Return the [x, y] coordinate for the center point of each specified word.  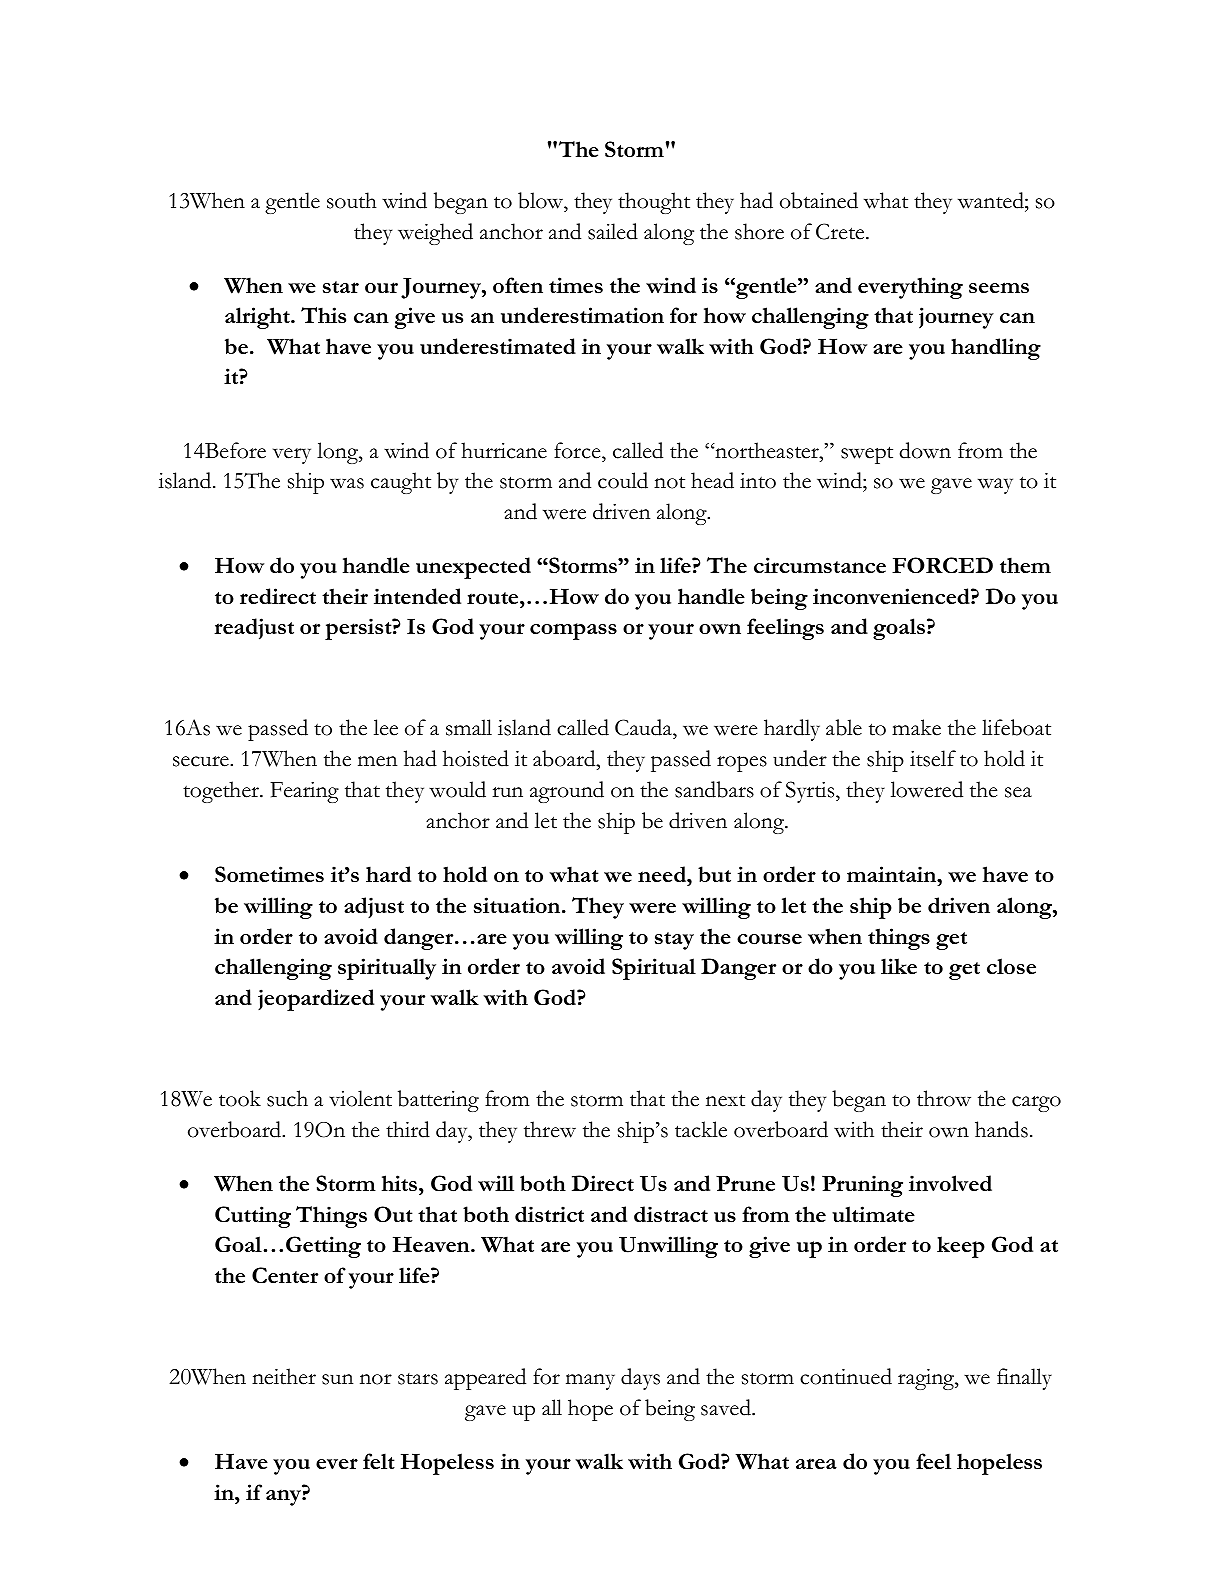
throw [944, 1098]
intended [417, 596]
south [352, 200]
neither [284, 1376]
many [590, 1382]
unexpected [473, 568]
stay [674, 941]
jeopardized [316, 1000]
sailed [613, 231]
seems [999, 287]
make [916, 727]
